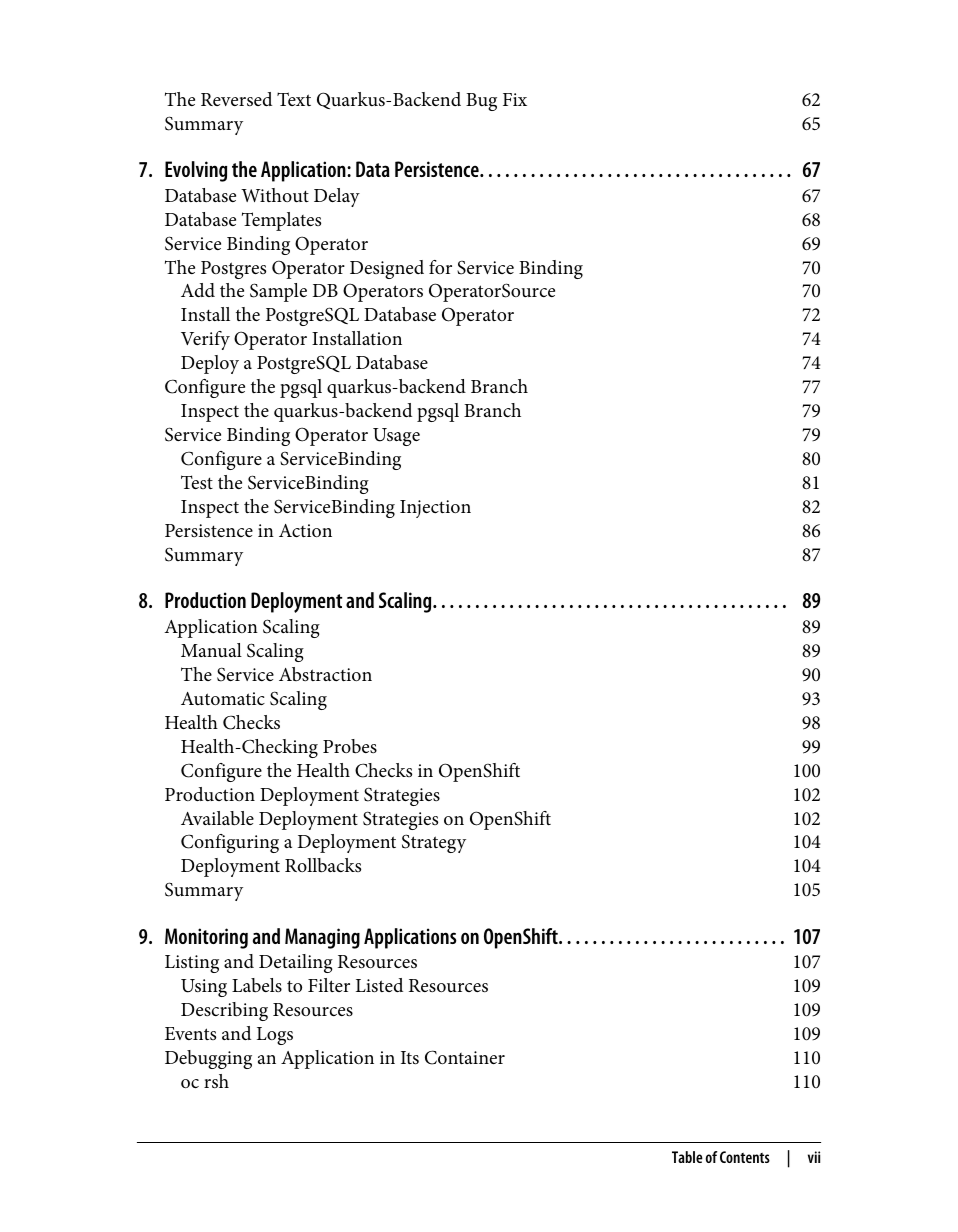 This screenshot has width=958, height=1232. Describe the element at coordinates (515, 99) in the screenshot. I see `Fix` at that location.
